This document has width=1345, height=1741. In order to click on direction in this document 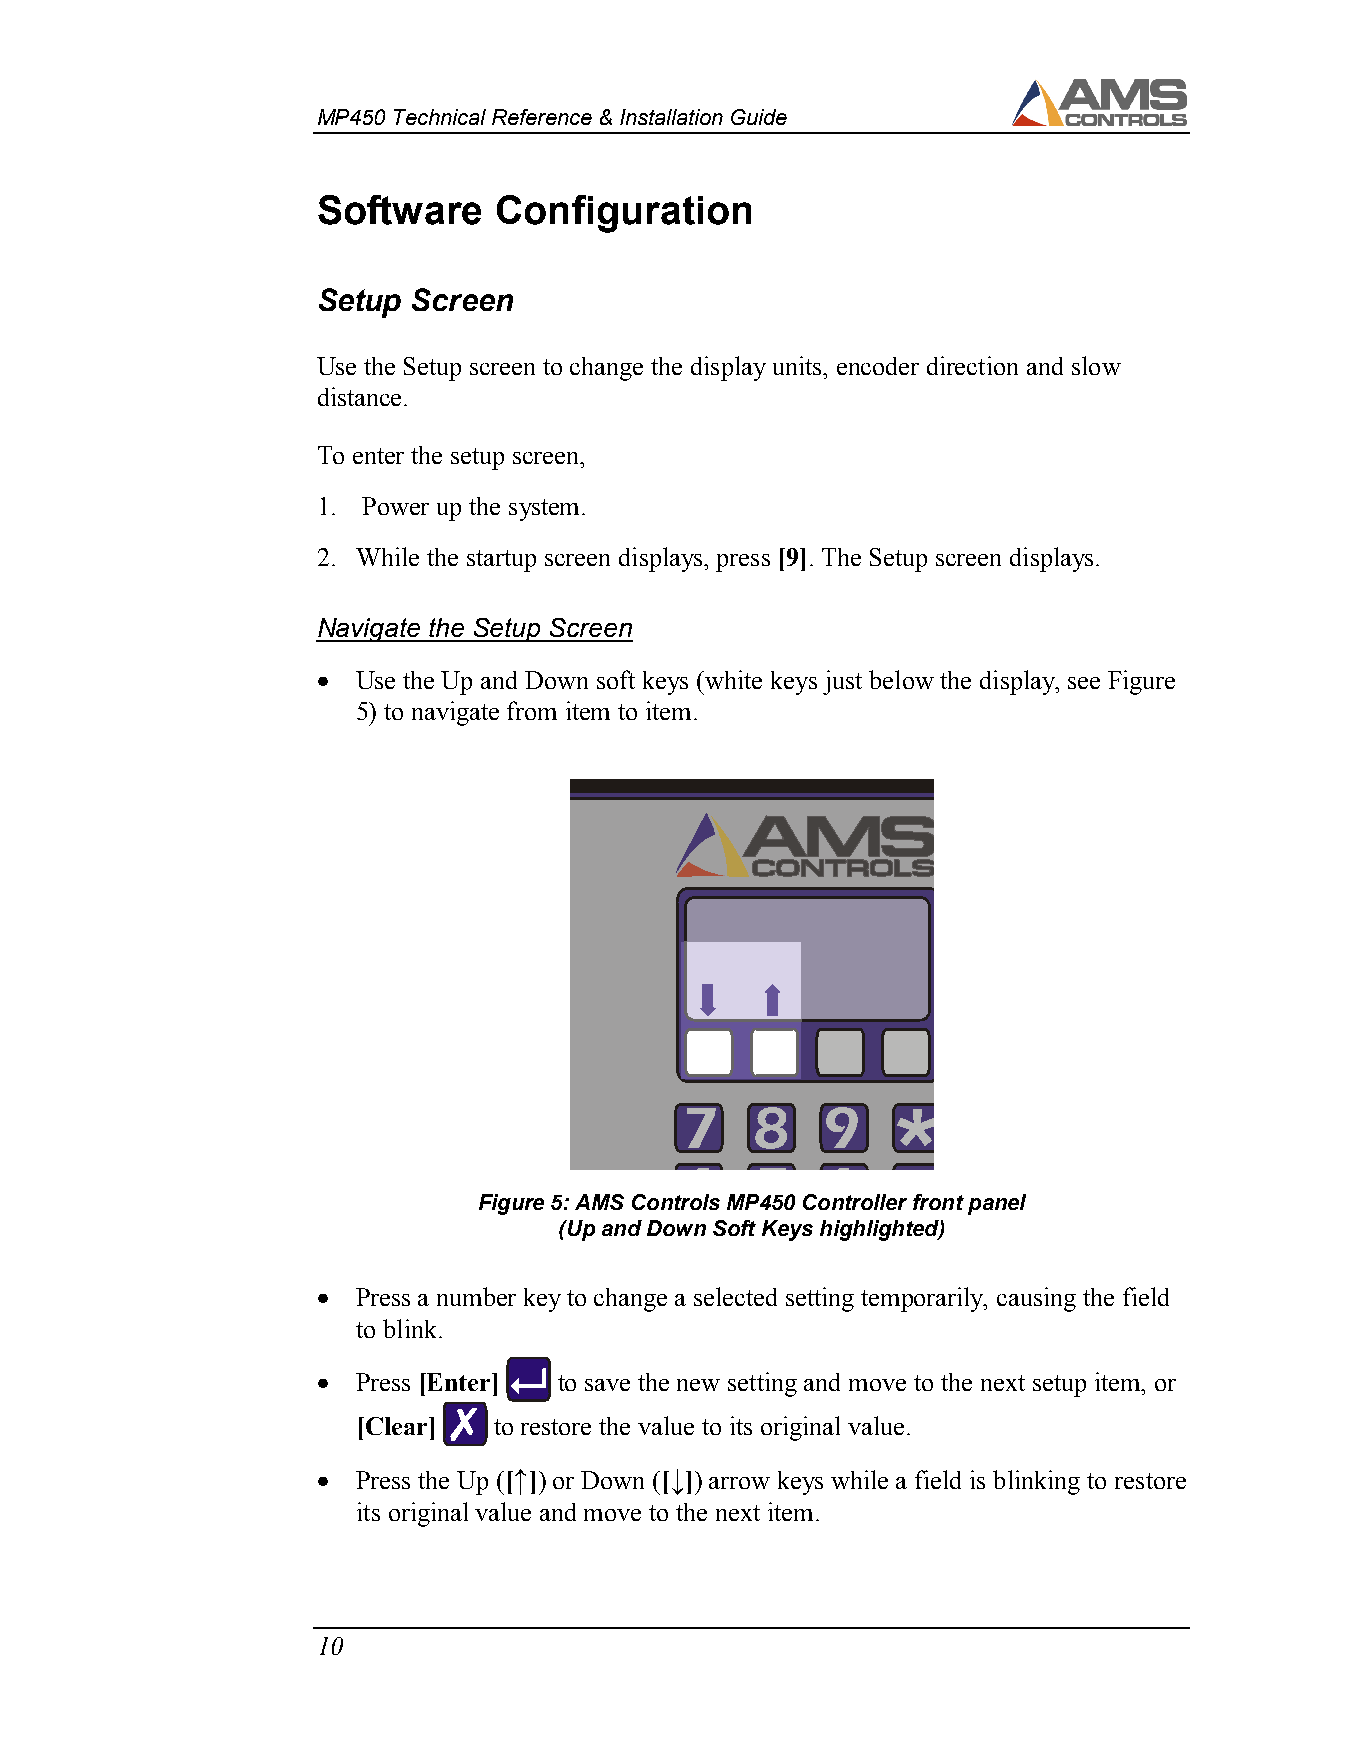, I will do `click(972, 365)`.
